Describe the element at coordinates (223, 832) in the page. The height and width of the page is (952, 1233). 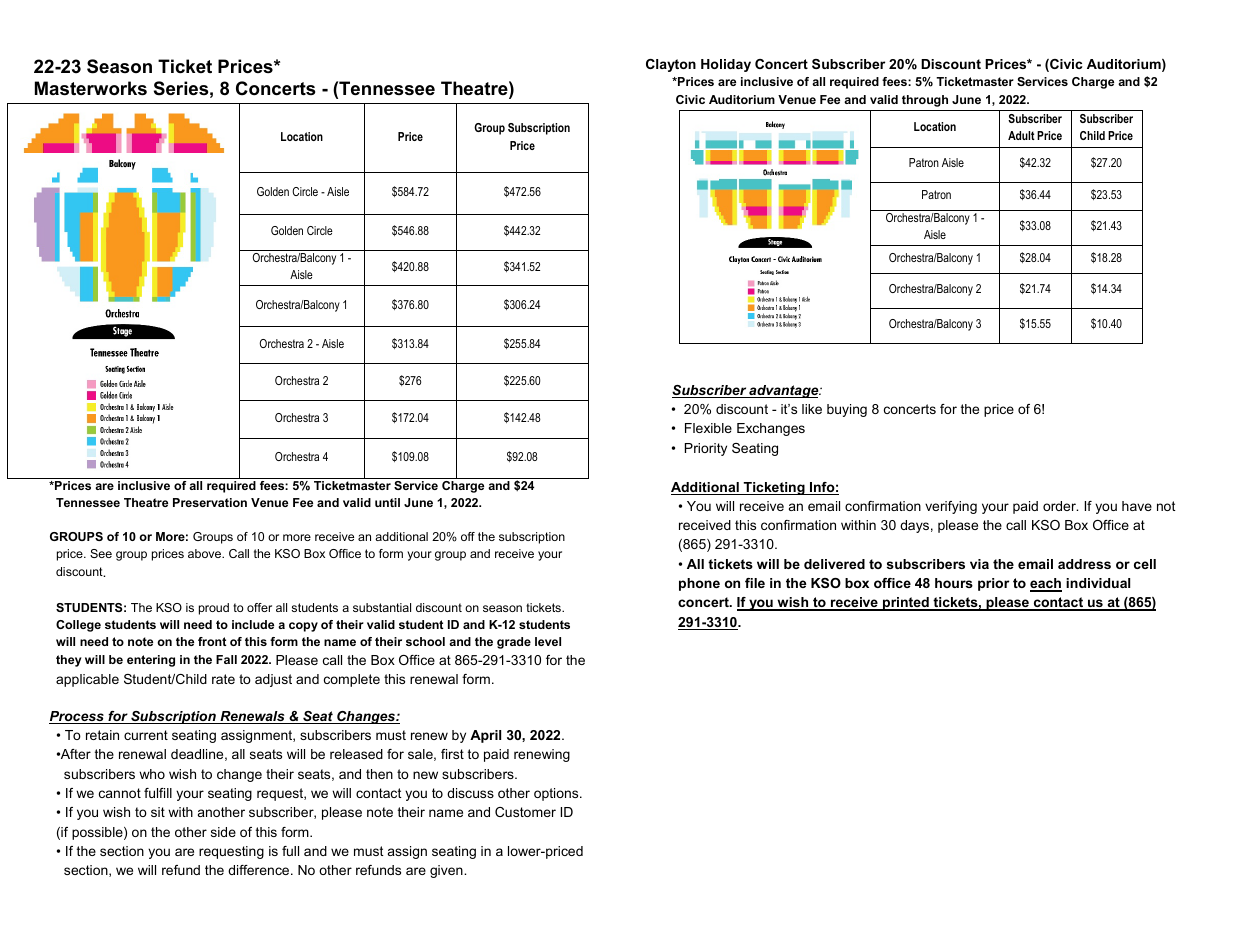
I see `side` at that location.
